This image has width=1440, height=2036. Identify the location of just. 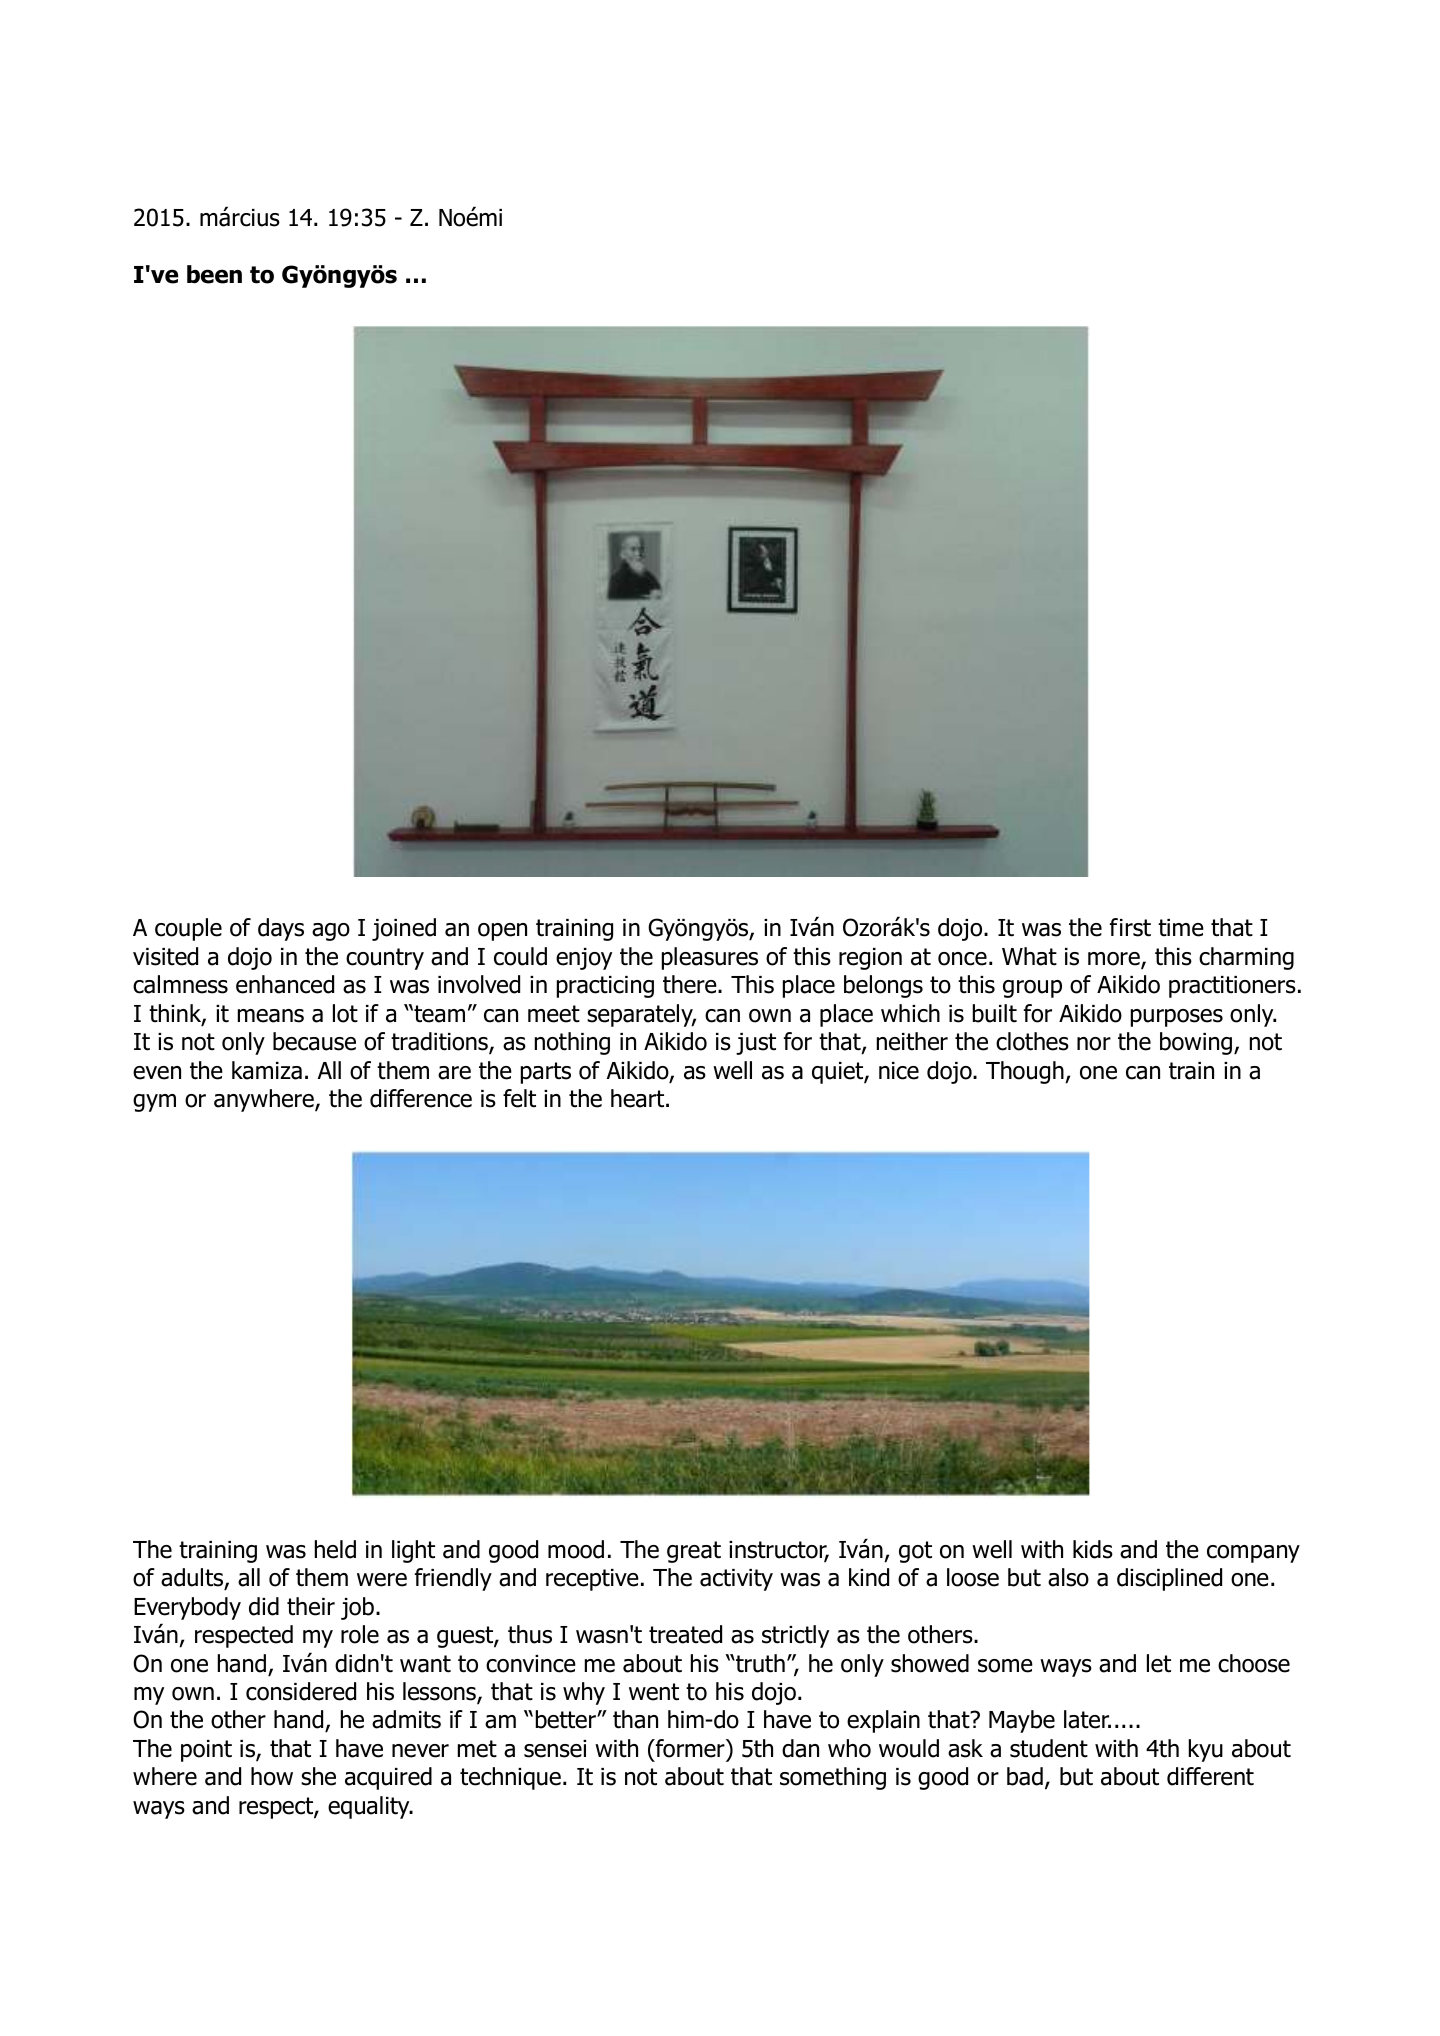
(756, 1044).
